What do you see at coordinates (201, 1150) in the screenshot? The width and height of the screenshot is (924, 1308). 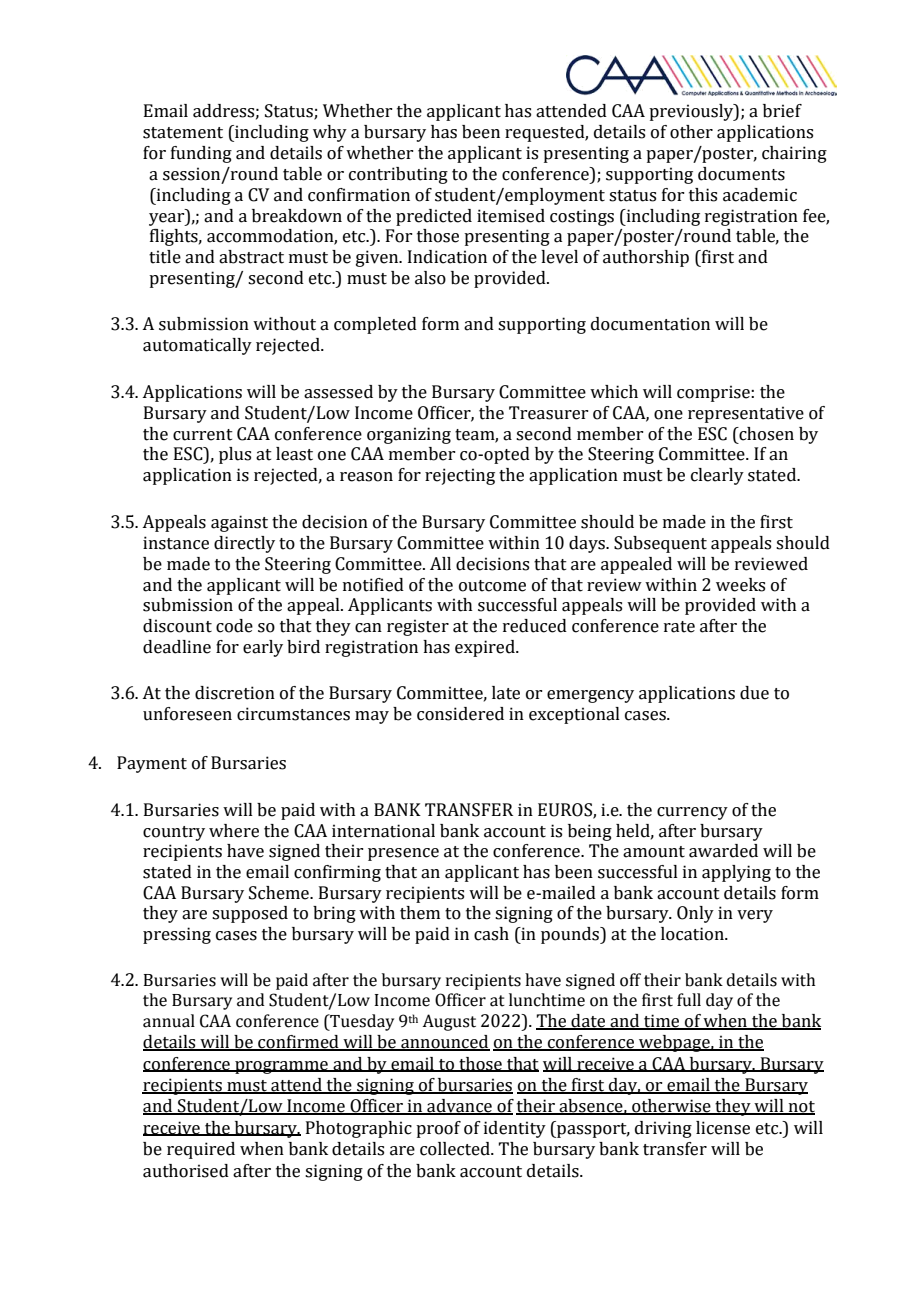 I see `required` at bounding box center [201, 1150].
